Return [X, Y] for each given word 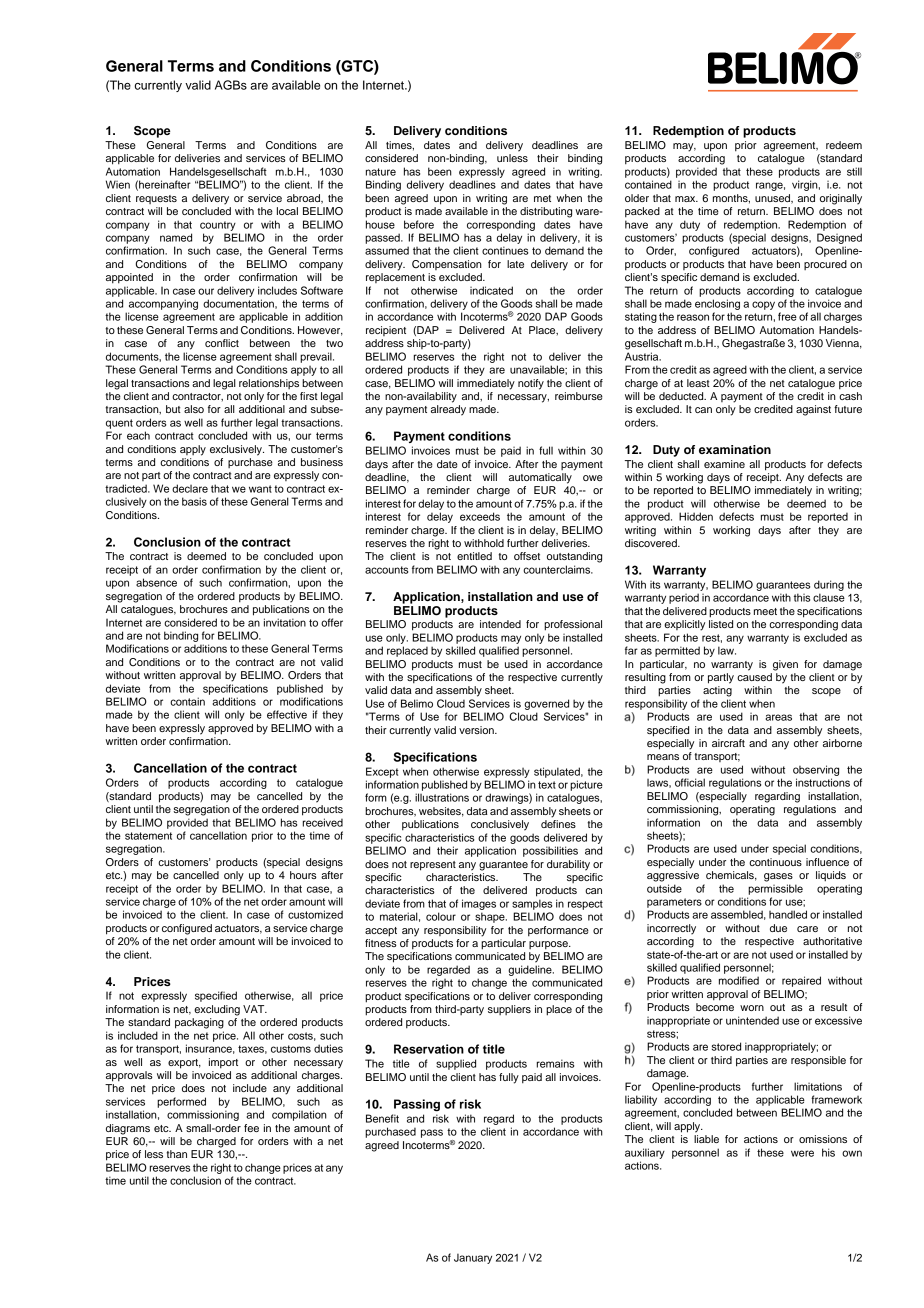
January [473, 1259]
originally [841, 199]
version [477, 730]
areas [778, 717]
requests [156, 199]
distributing [546, 212]
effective [287, 714]
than [176, 1154]
